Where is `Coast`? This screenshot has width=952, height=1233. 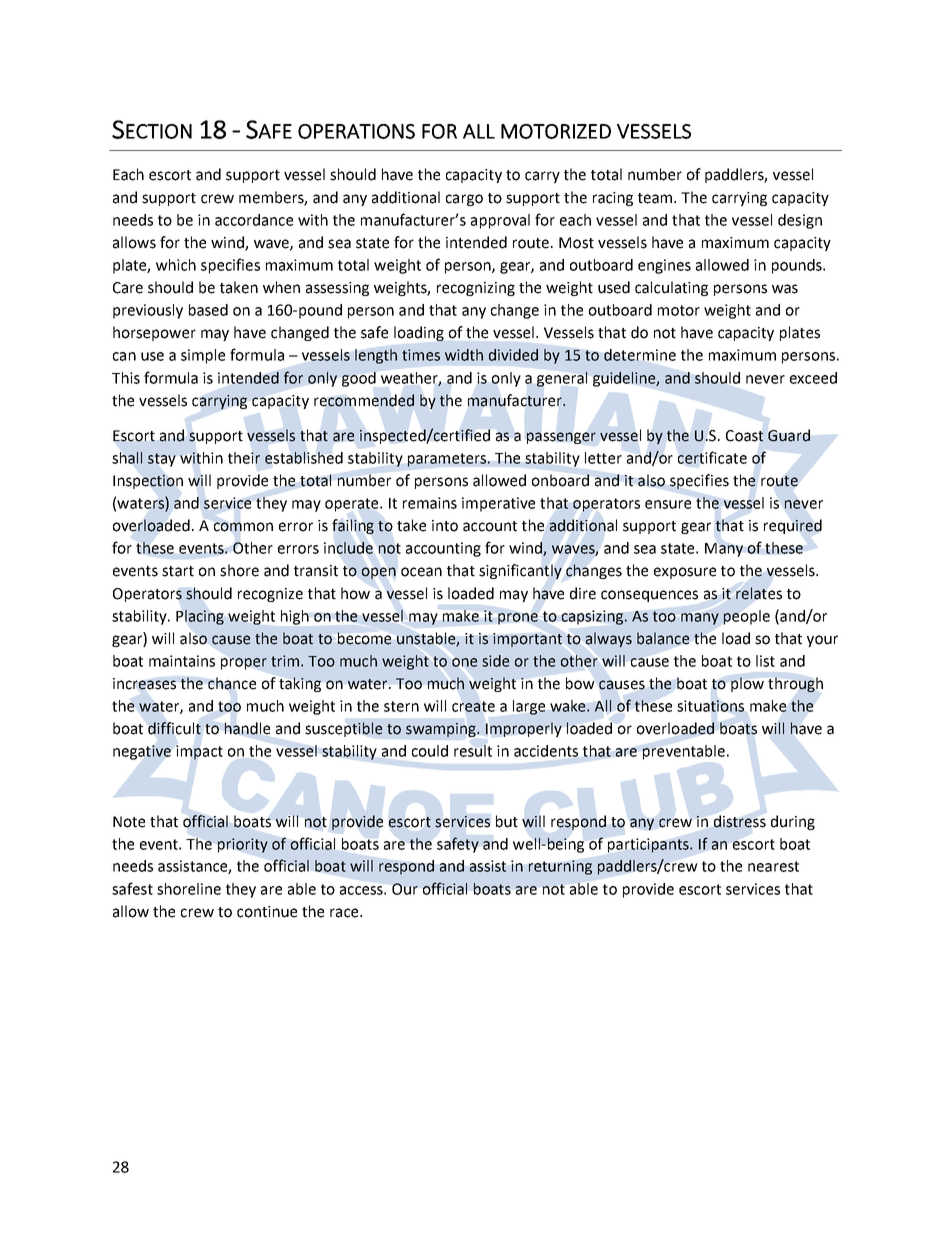 Coast is located at coordinates (744, 436).
